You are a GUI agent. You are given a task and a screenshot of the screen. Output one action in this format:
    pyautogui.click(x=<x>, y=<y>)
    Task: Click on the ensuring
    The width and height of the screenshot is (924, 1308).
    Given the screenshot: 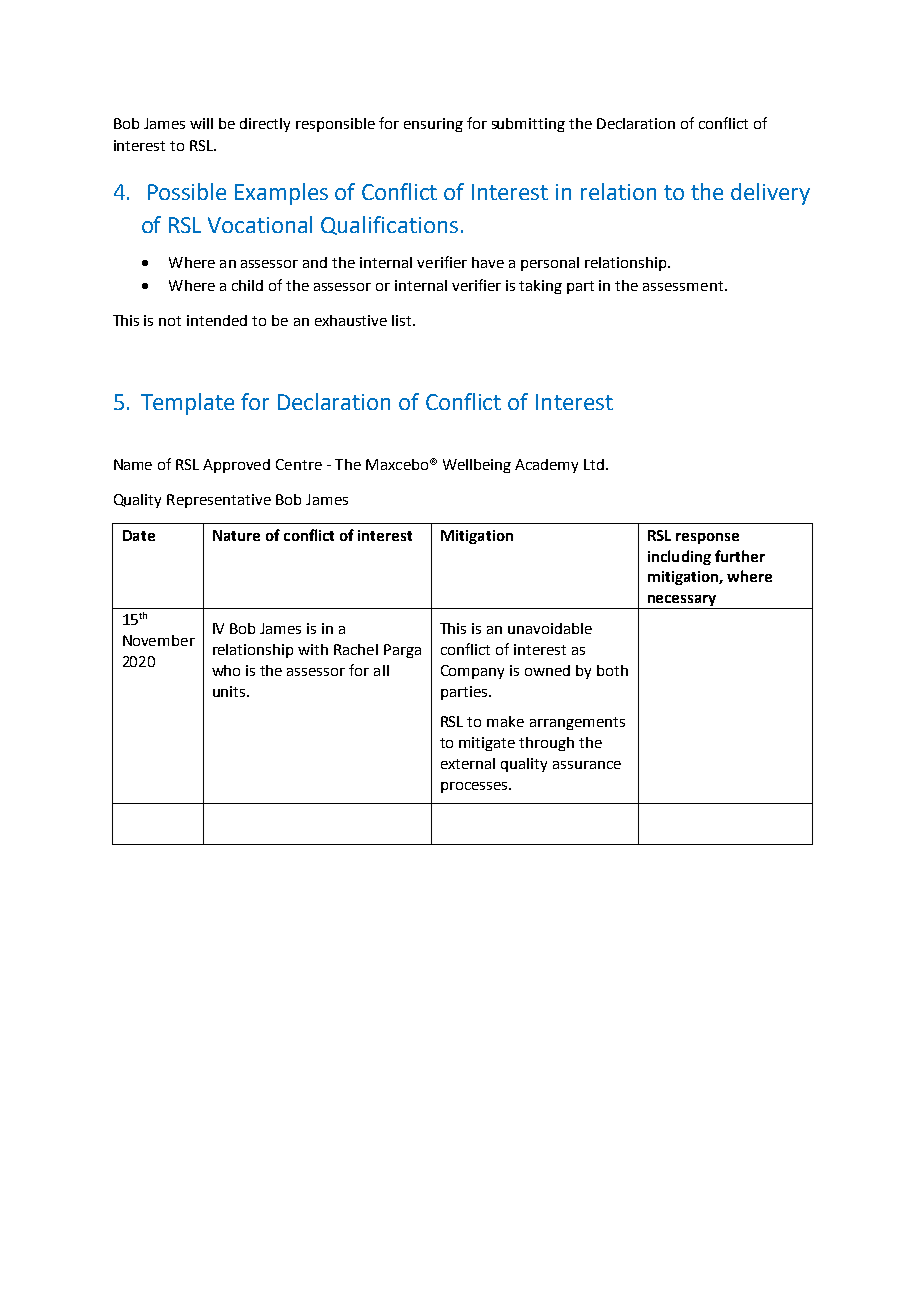 What is the action you would take?
    pyautogui.click(x=433, y=125)
